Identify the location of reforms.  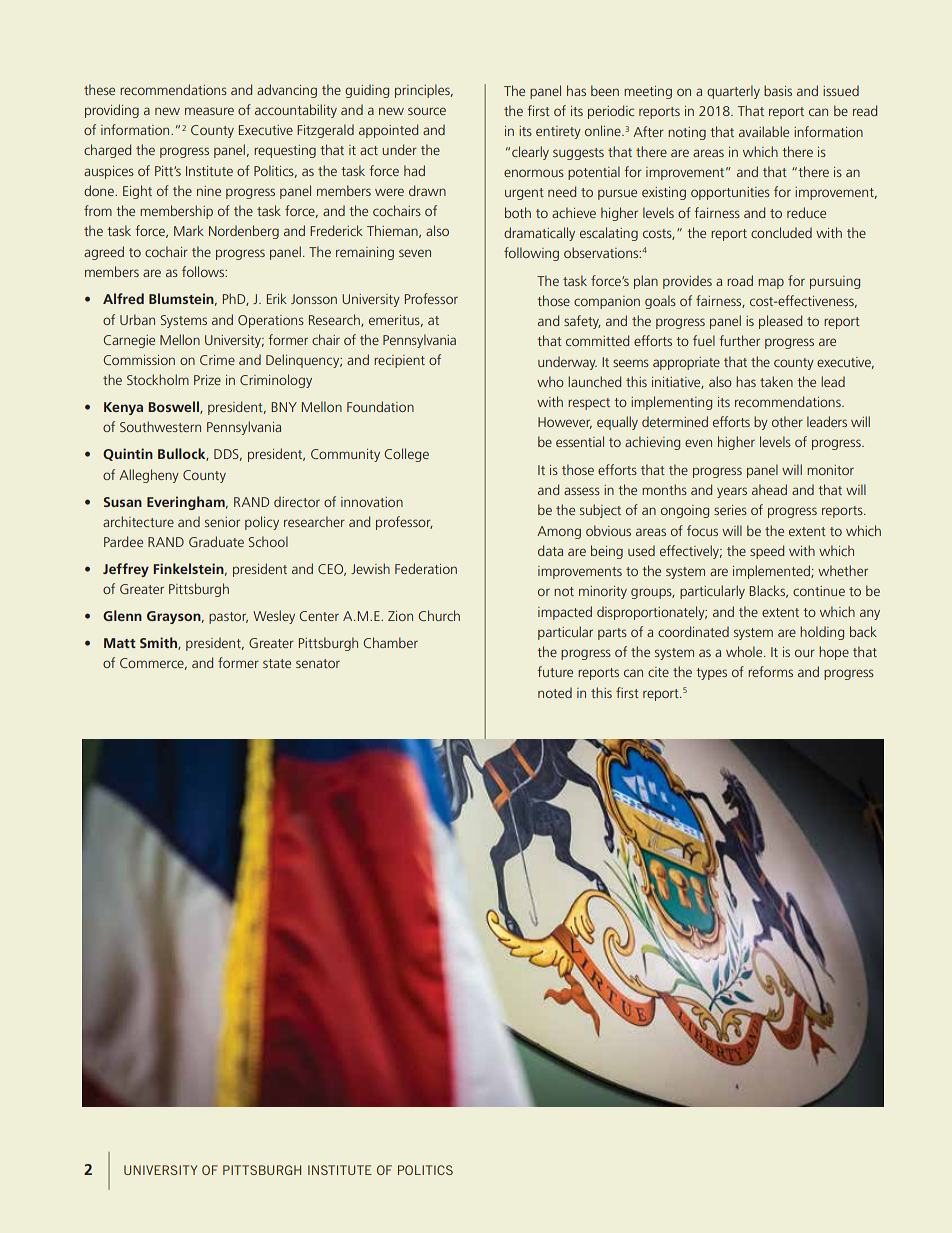
(770, 671).
